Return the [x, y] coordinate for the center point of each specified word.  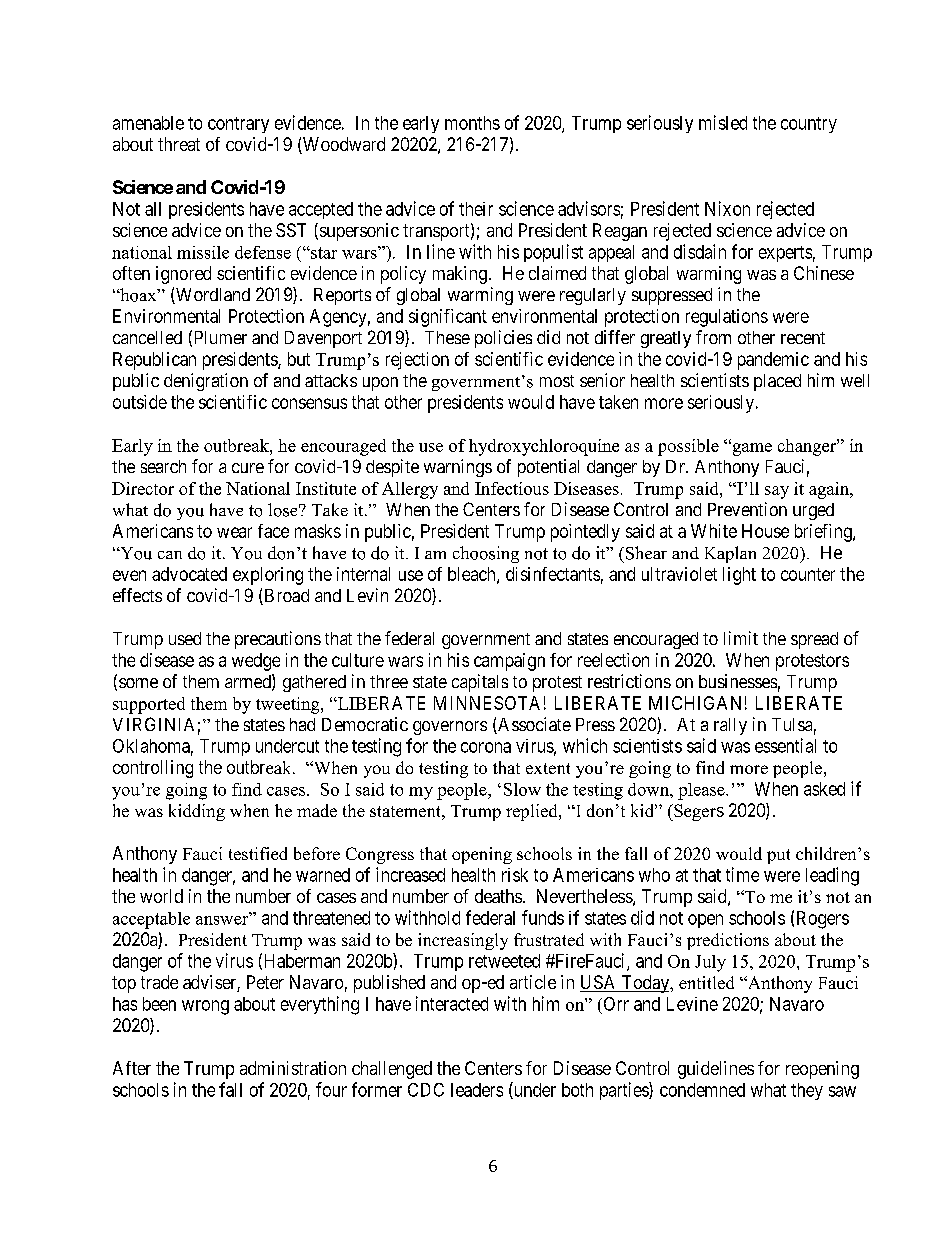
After [132, 1068]
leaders [477, 1090]
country [809, 125]
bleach [473, 575]
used [185, 638]
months [472, 123]
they [807, 1091]
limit [741, 638]
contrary [238, 125]
